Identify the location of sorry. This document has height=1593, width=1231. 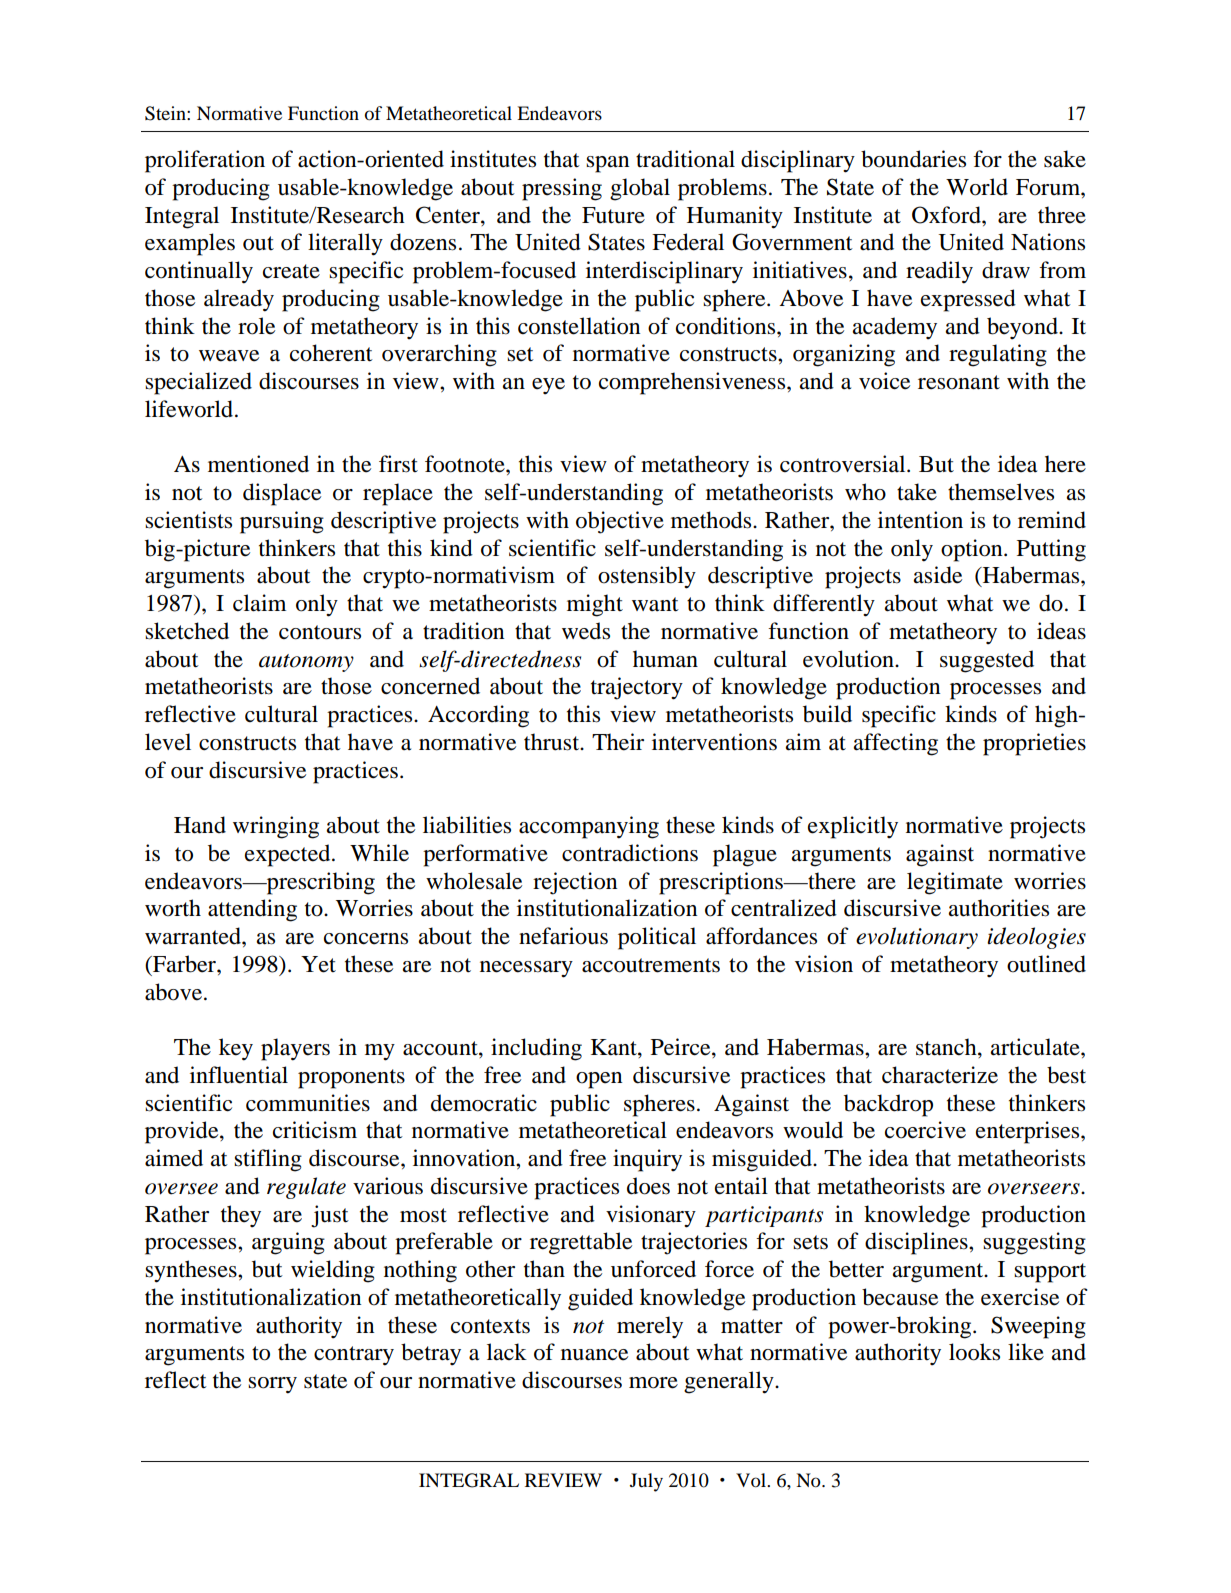
(272, 1385).
